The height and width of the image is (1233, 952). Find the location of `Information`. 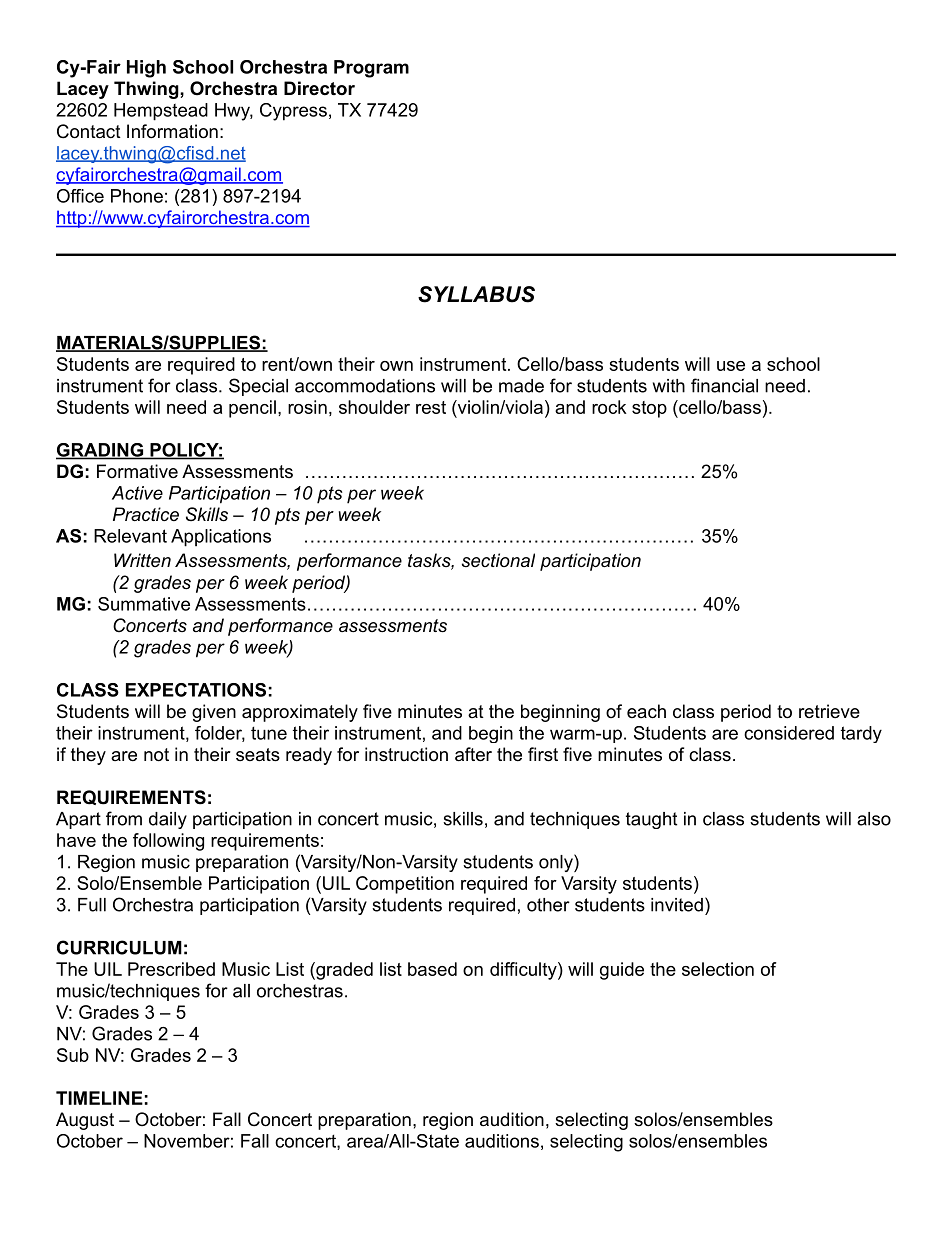

Information is located at coordinates (172, 131).
